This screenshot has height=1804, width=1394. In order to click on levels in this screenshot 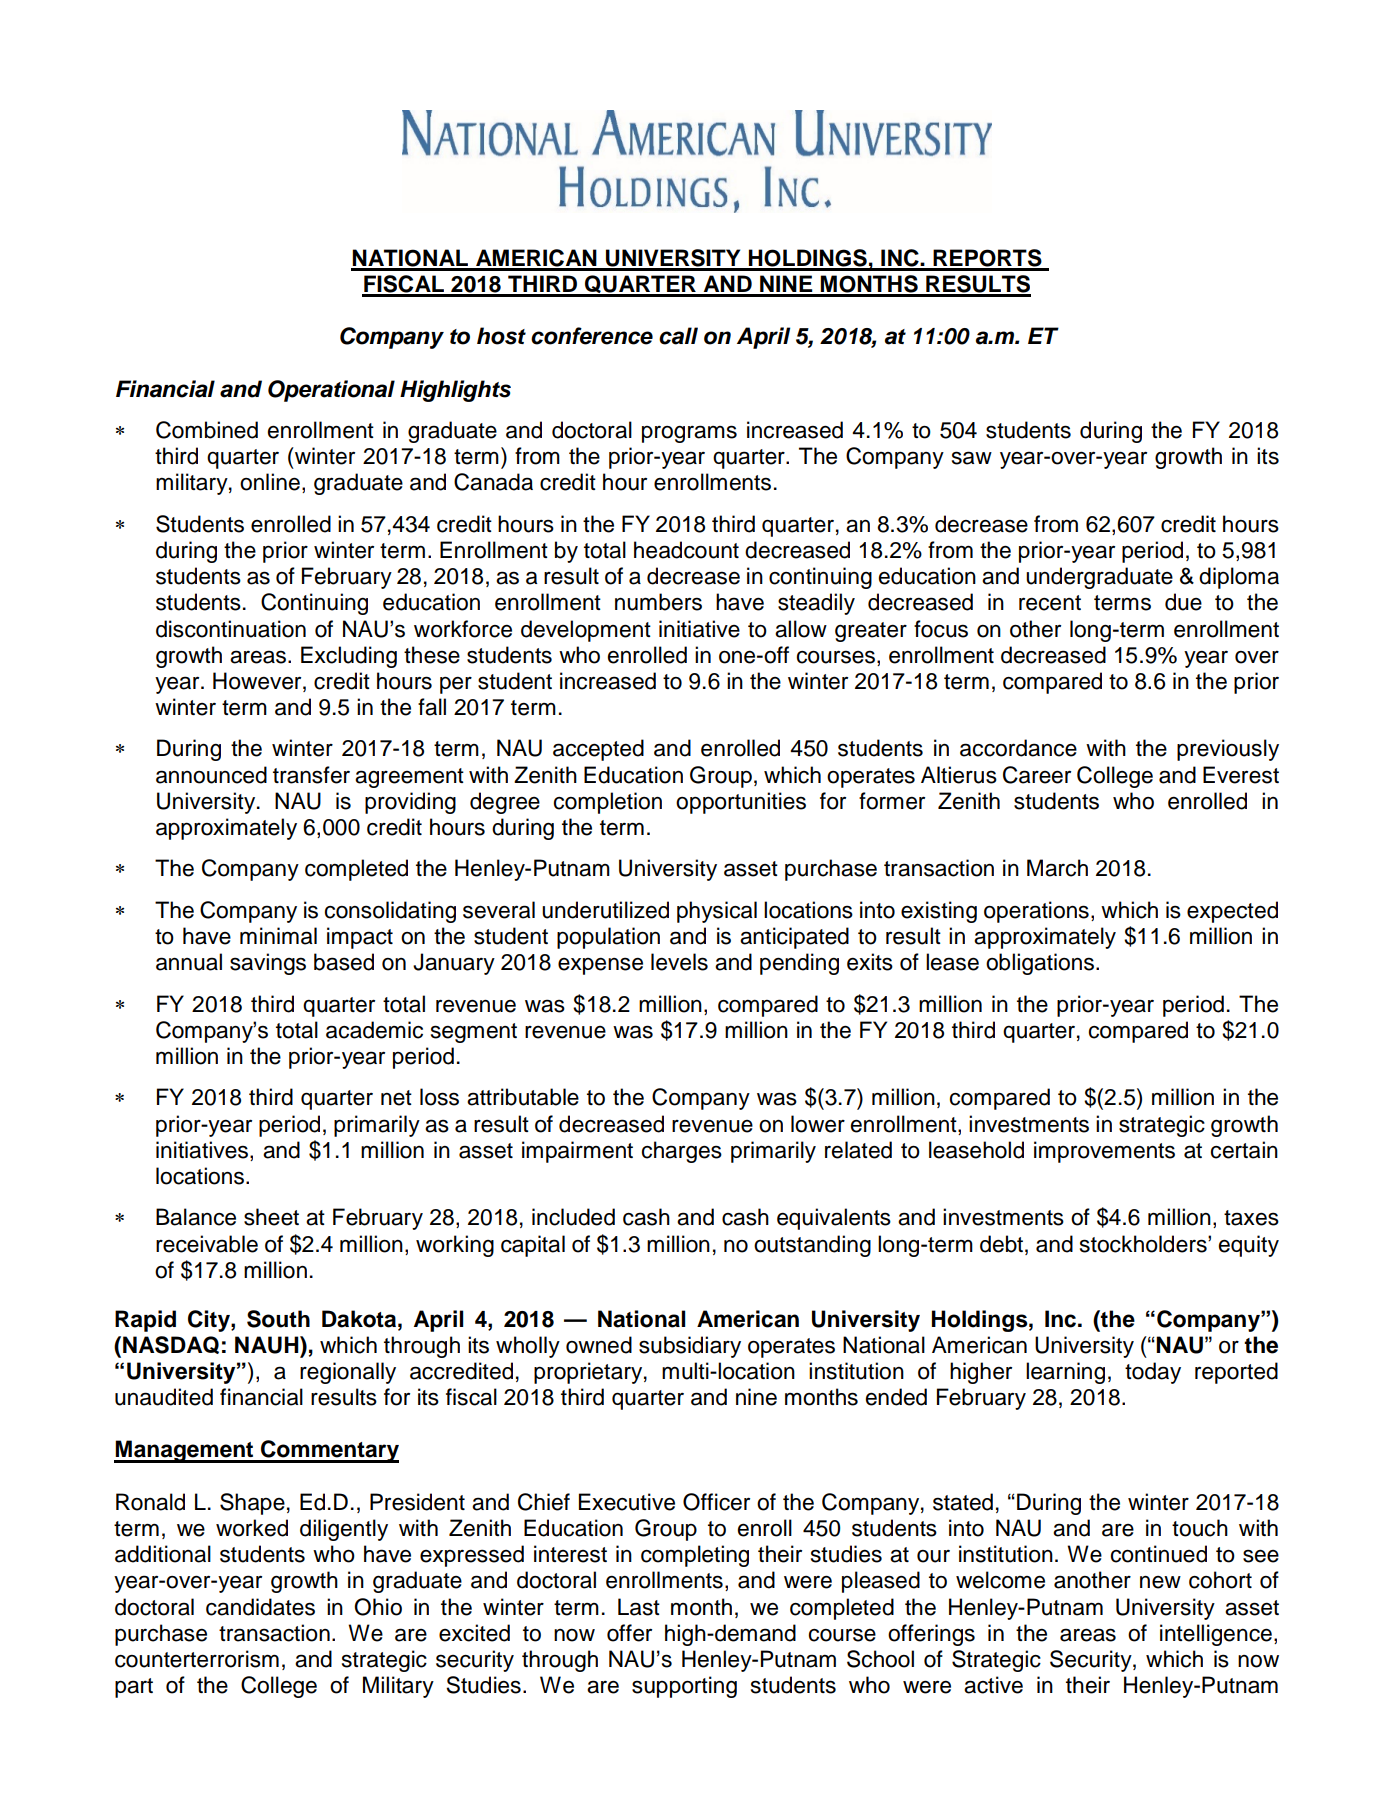, I will do `click(679, 962)`.
